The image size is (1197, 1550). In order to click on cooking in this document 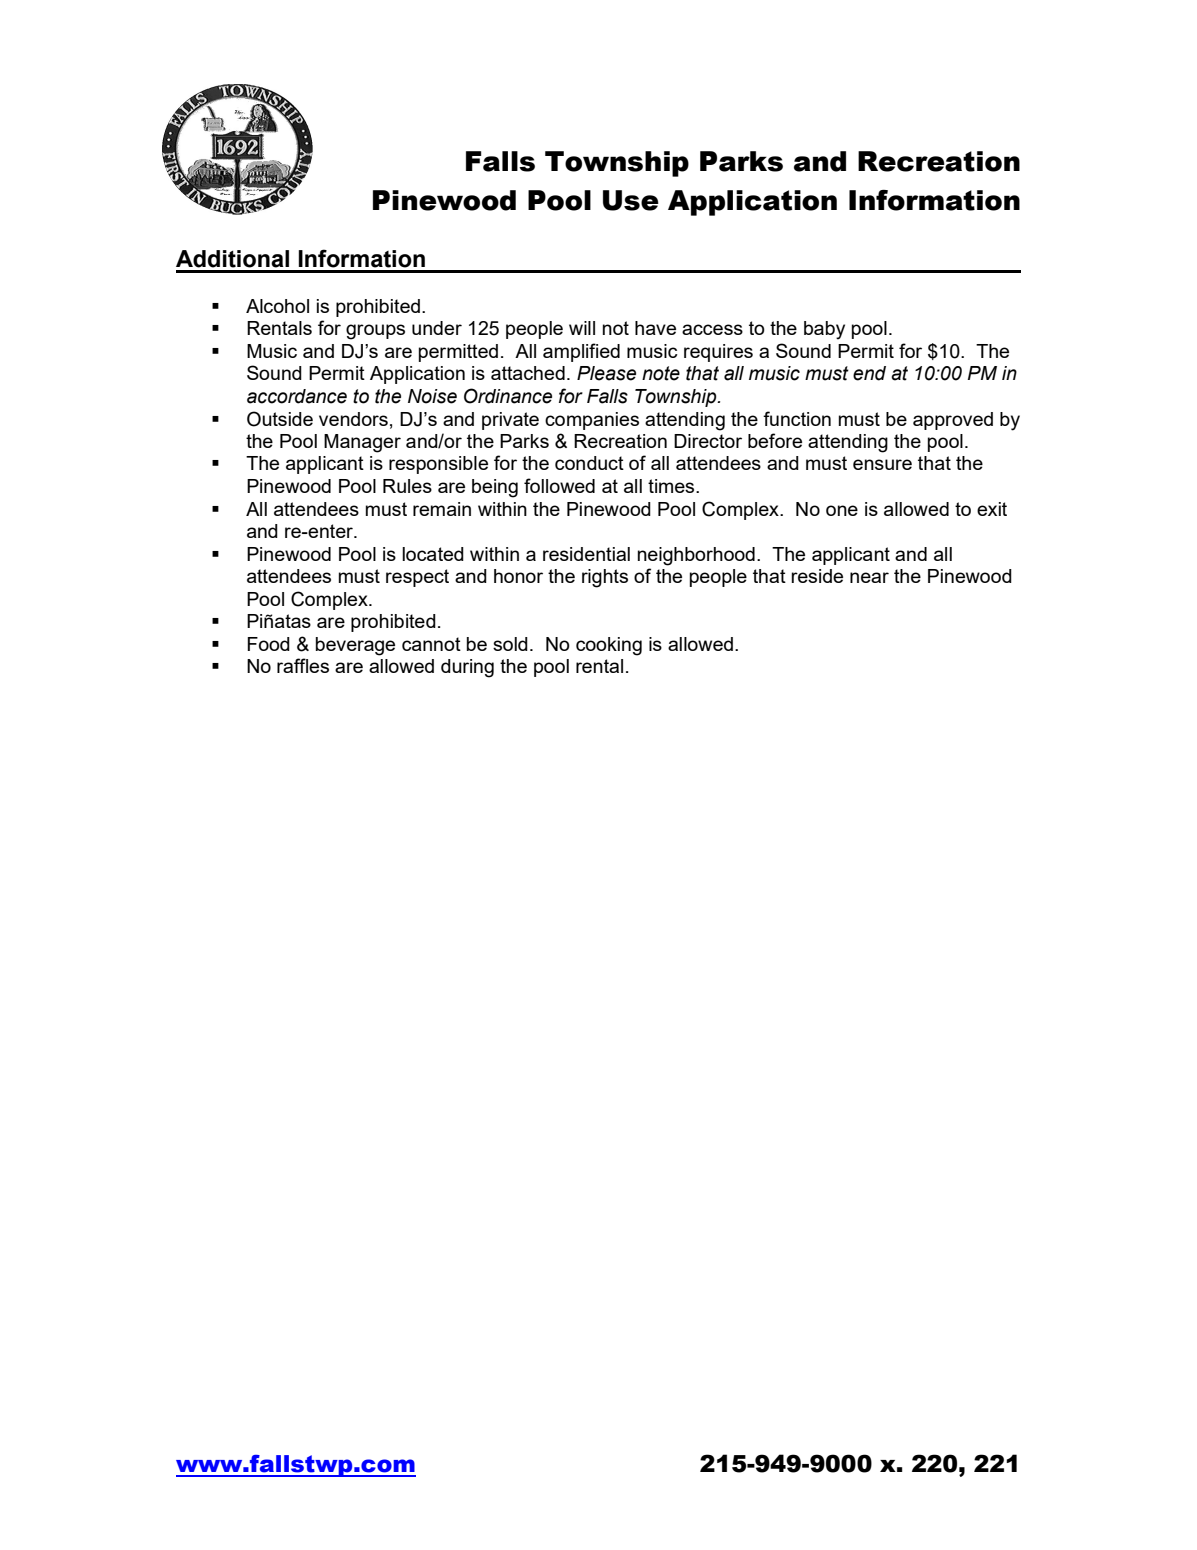, I will do `click(609, 646)`.
